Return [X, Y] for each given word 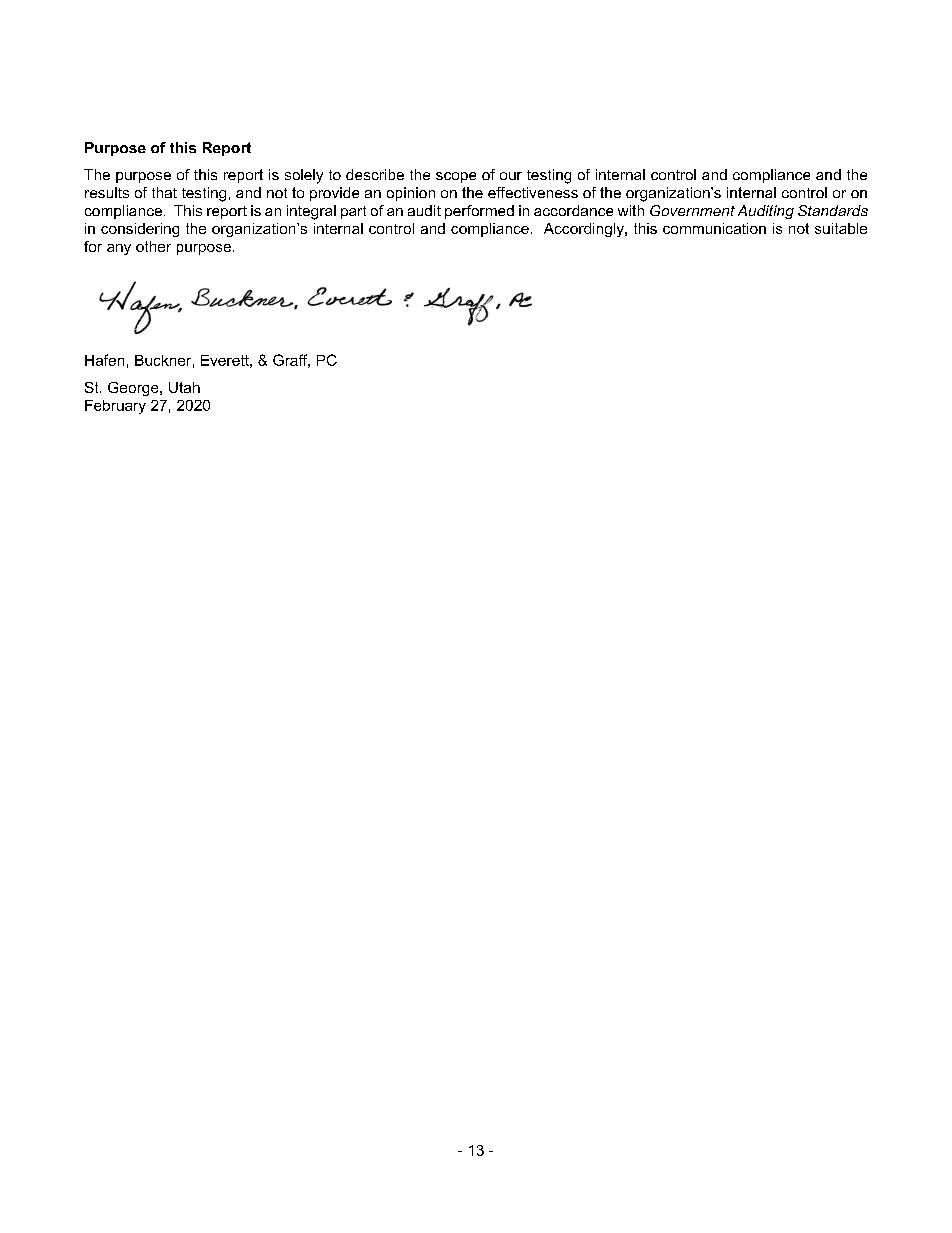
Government [692, 210]
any [119, 249]
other [153, 246]
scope [456, 177]
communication [714, 228]
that [164, 192]
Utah [184, 387]
